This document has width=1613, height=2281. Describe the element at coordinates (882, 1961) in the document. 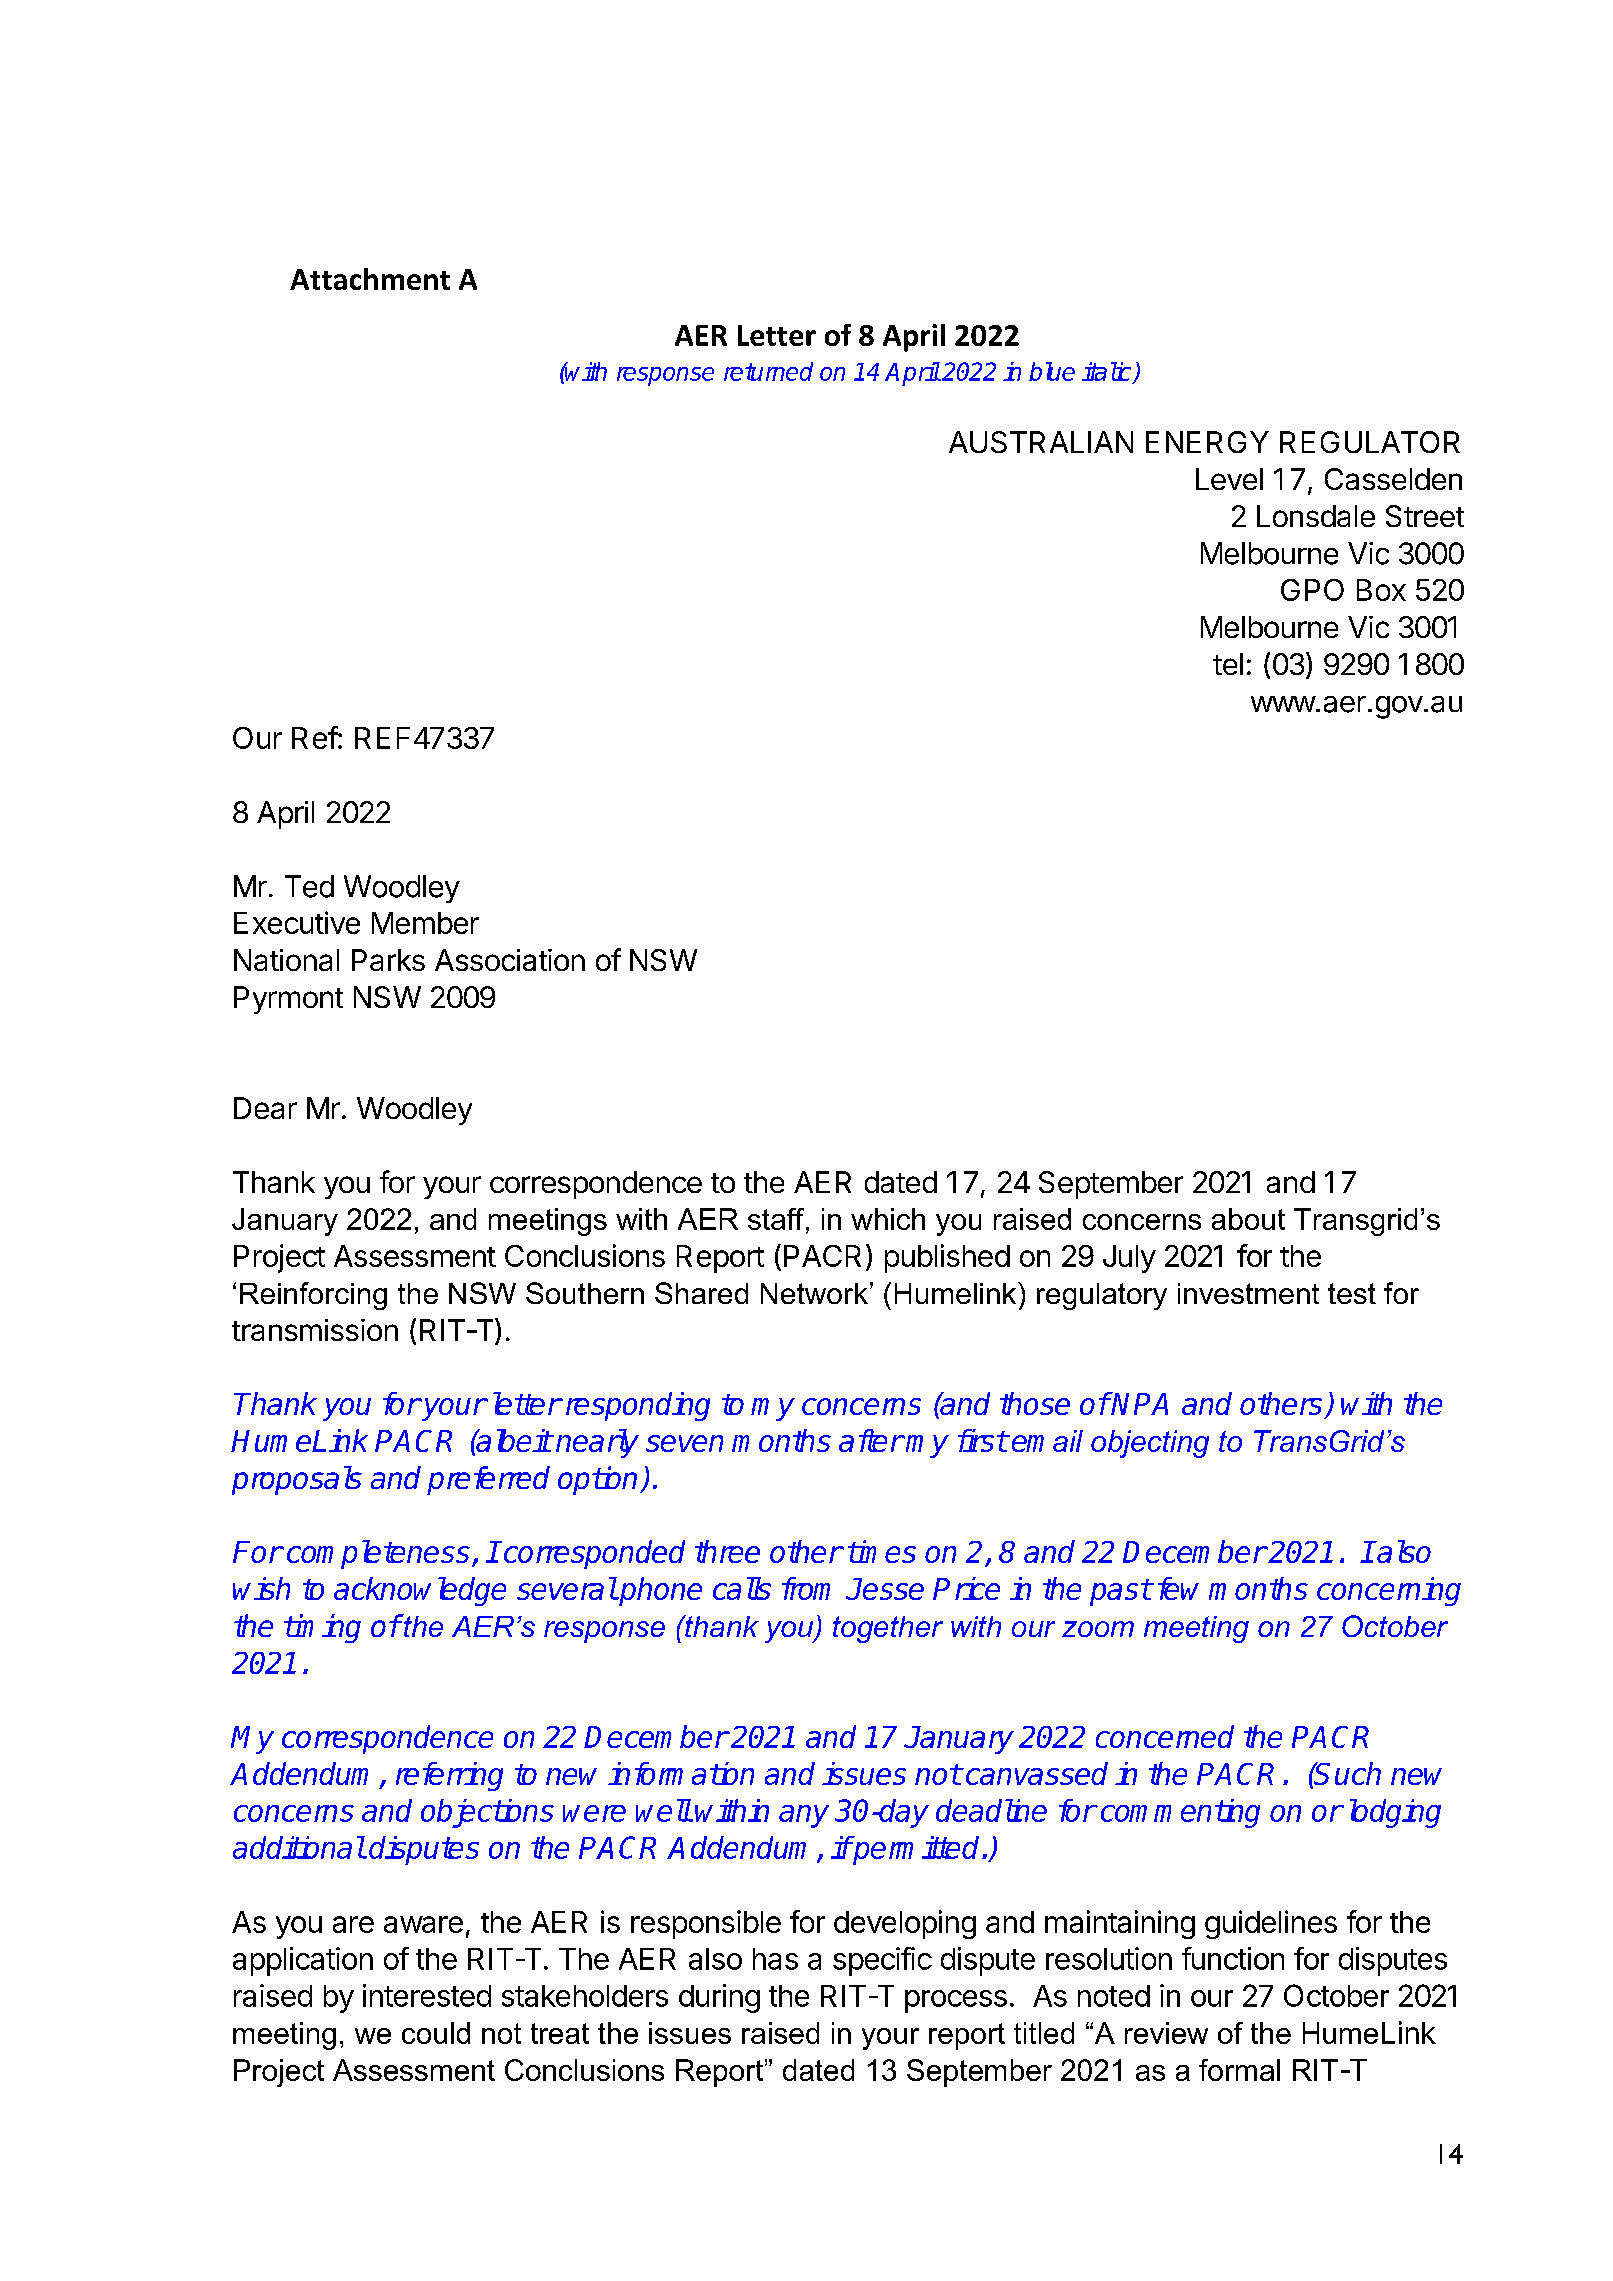

I see `specific` at that location.
